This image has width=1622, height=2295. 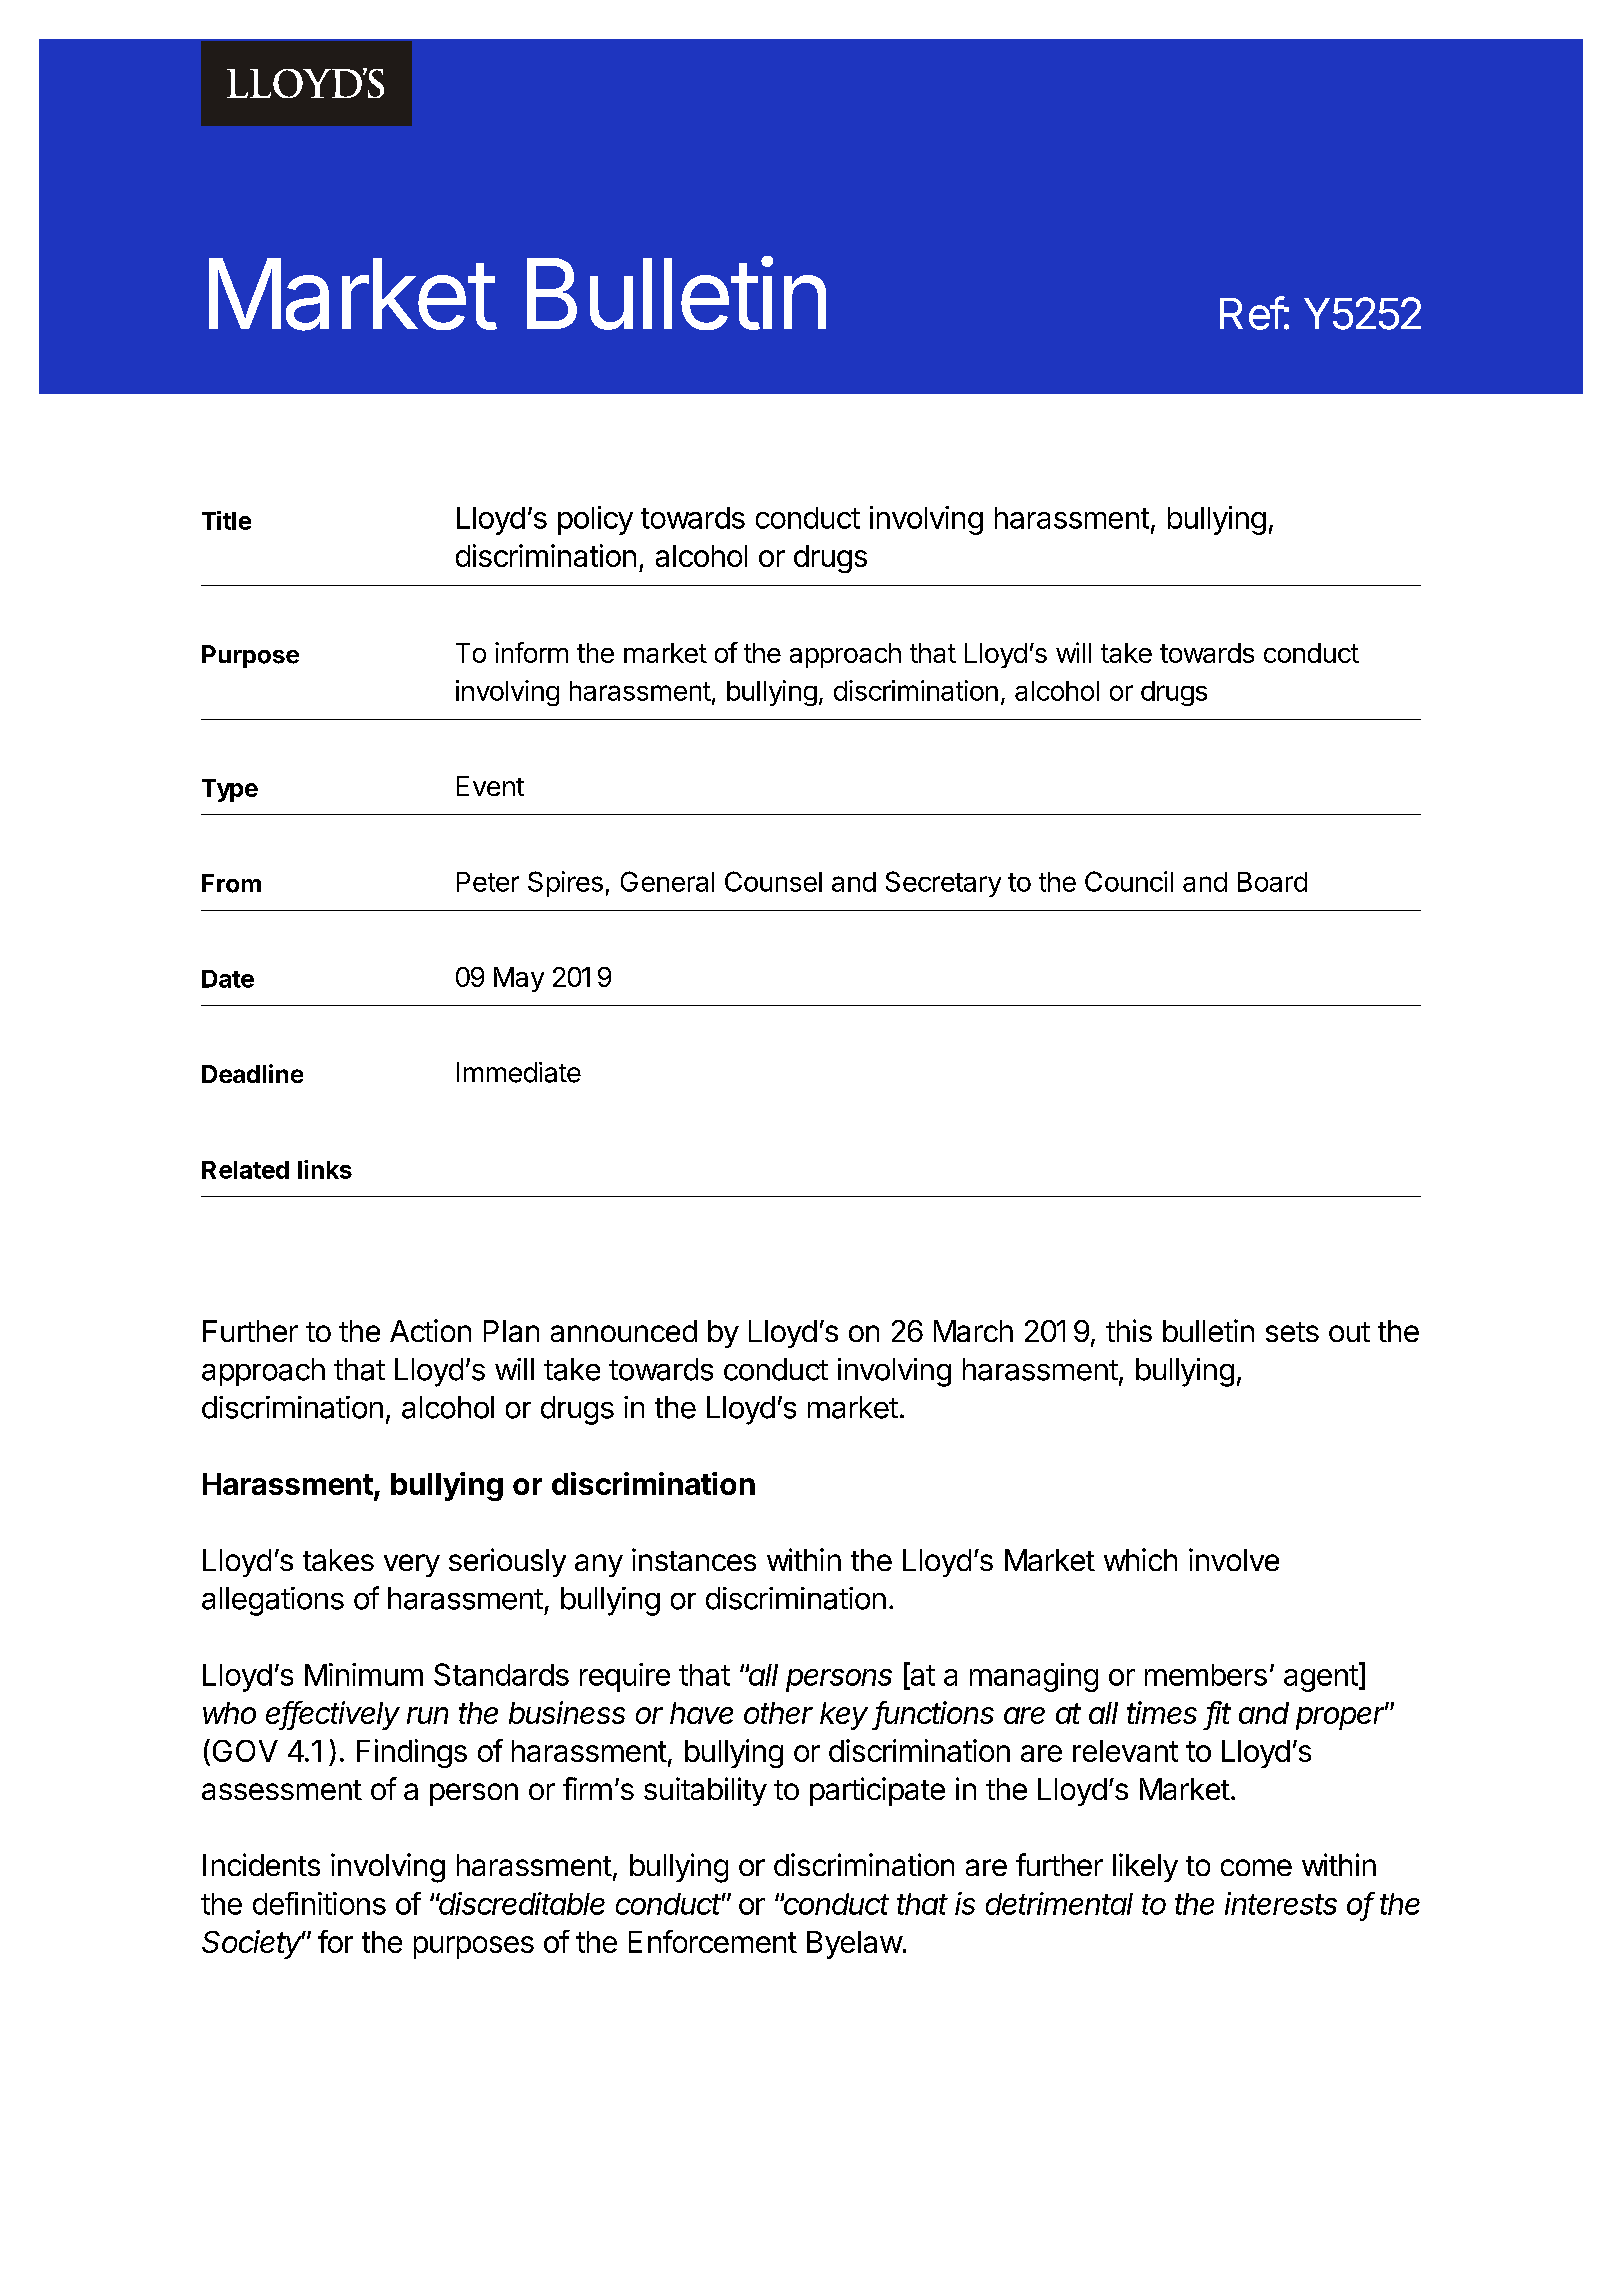 What do you see at coordinates (1272, 882) in the image?
I see `Board` at bounding box center [1272, 882].
